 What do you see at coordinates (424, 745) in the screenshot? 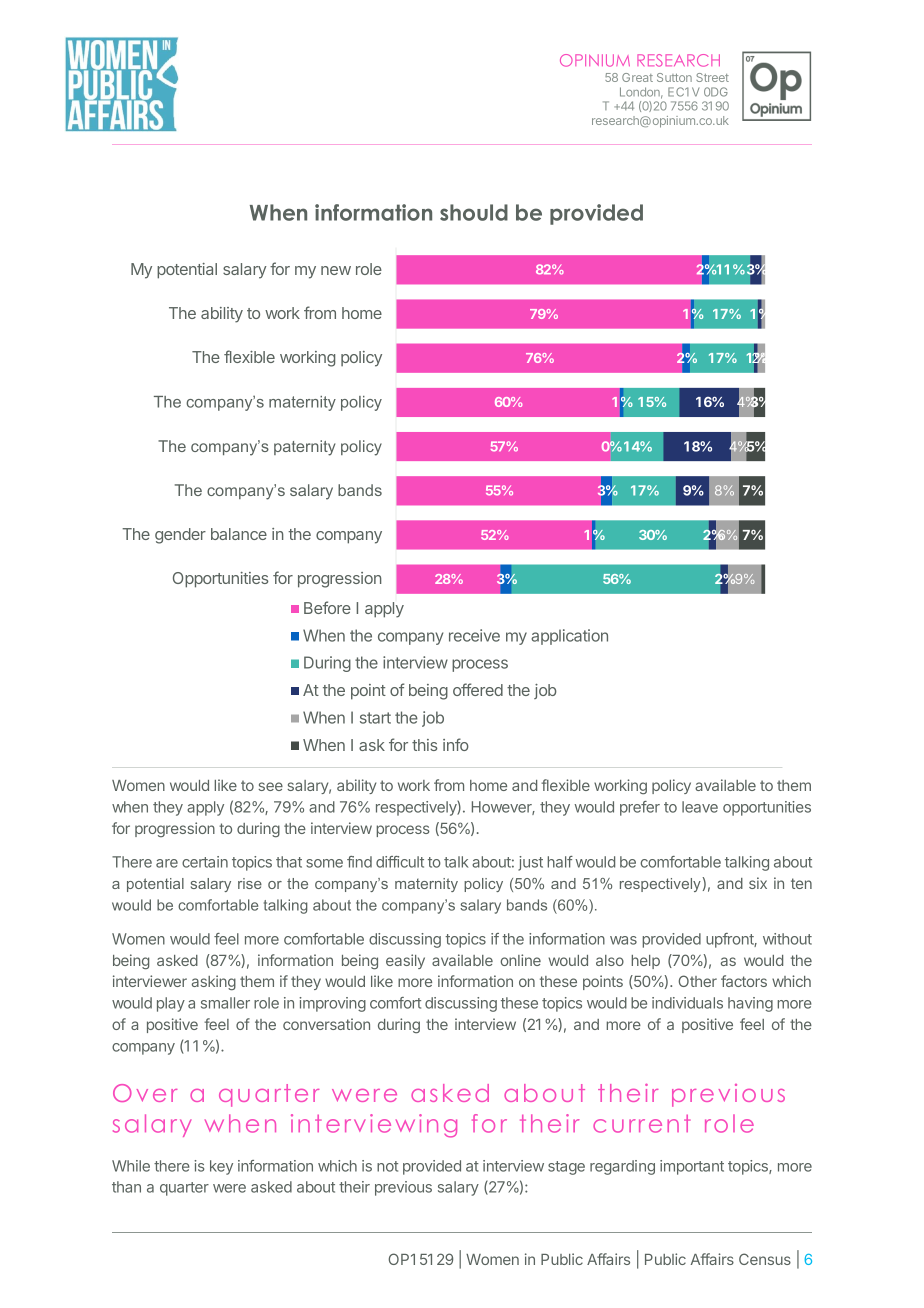
I see `this` at bounding box center [424, 745].
